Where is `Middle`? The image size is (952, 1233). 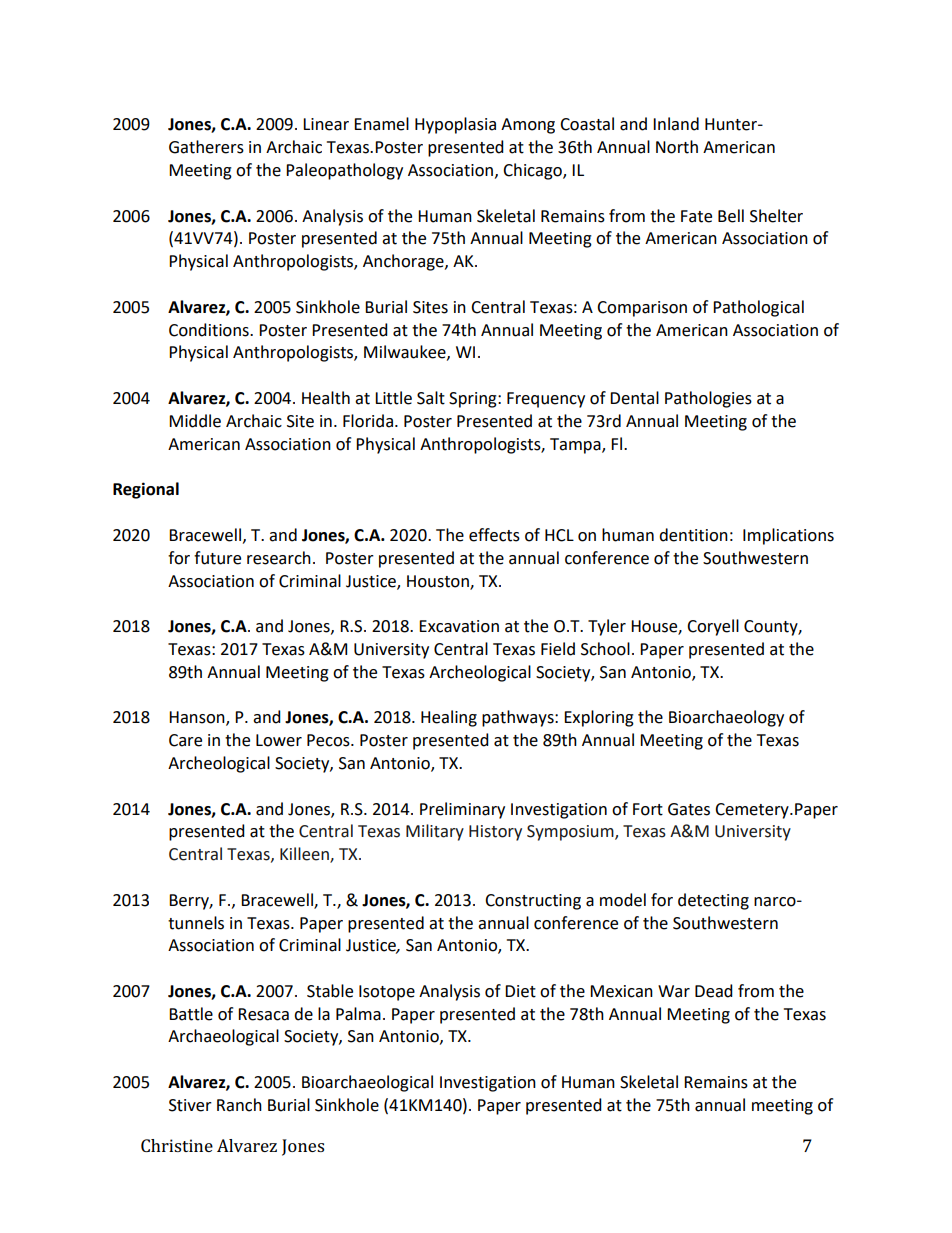 Middle is located at coordinates (195, 421).
